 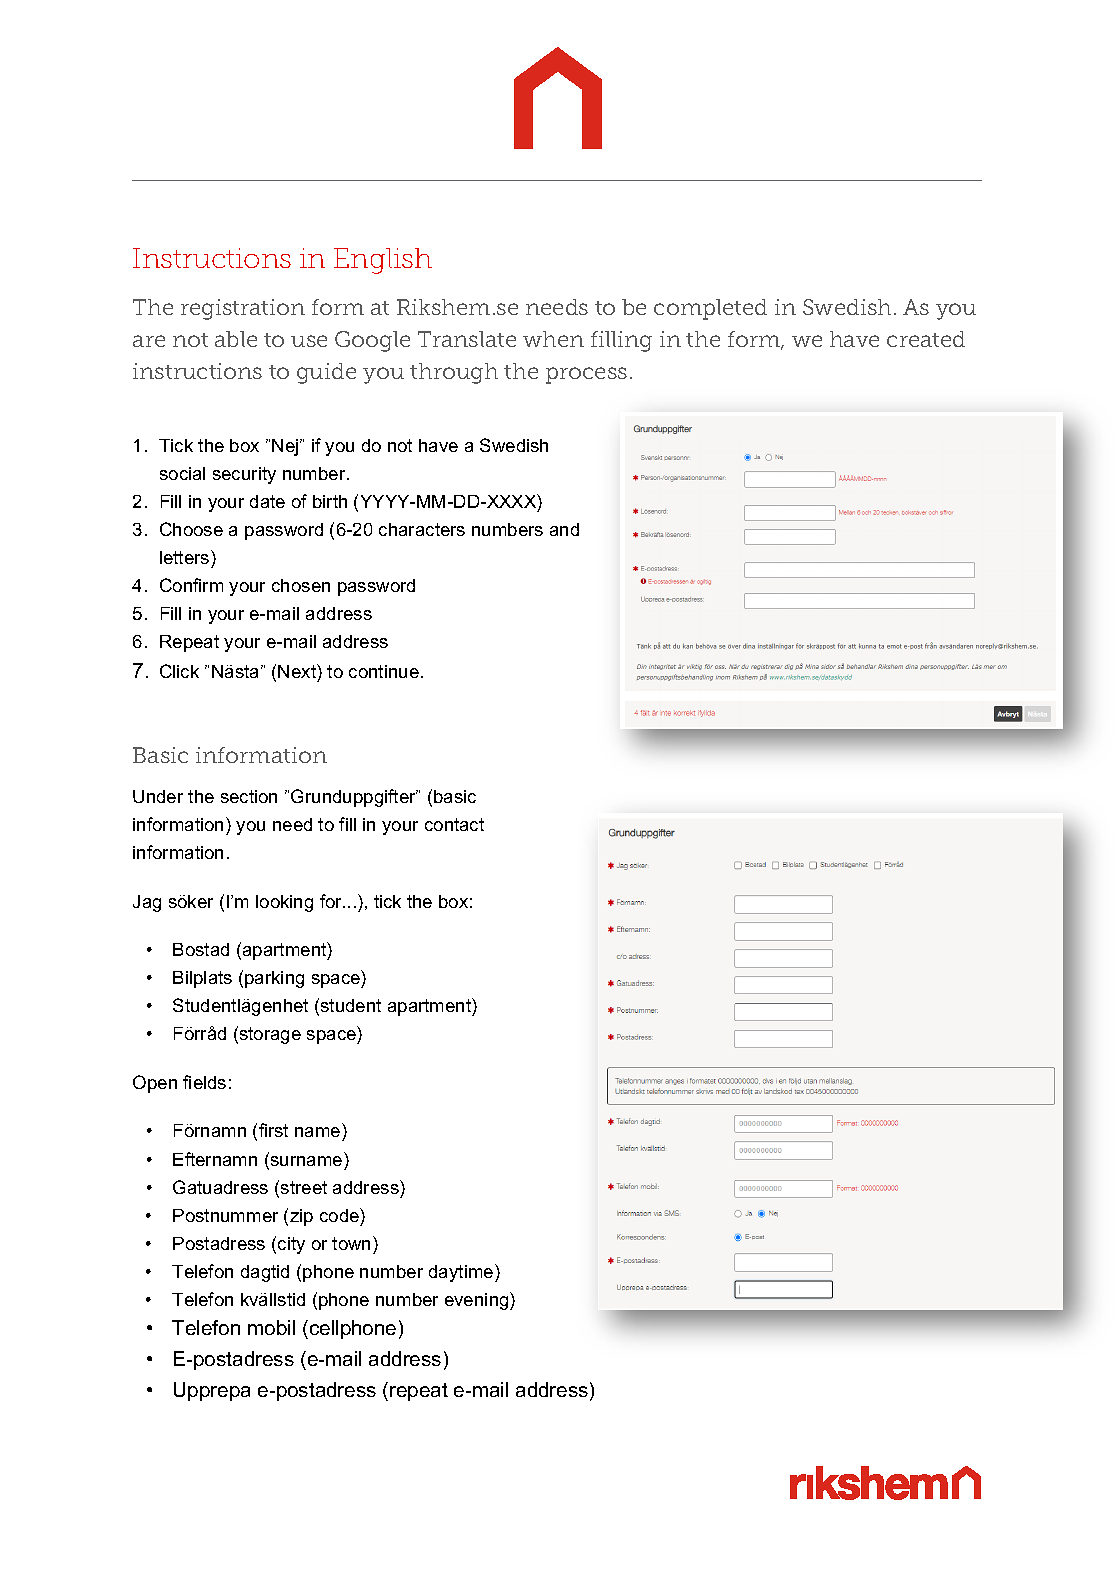 What do you see at coordinates (926, 339) in the image?
I see `created` at bounding box center [926, 339].
